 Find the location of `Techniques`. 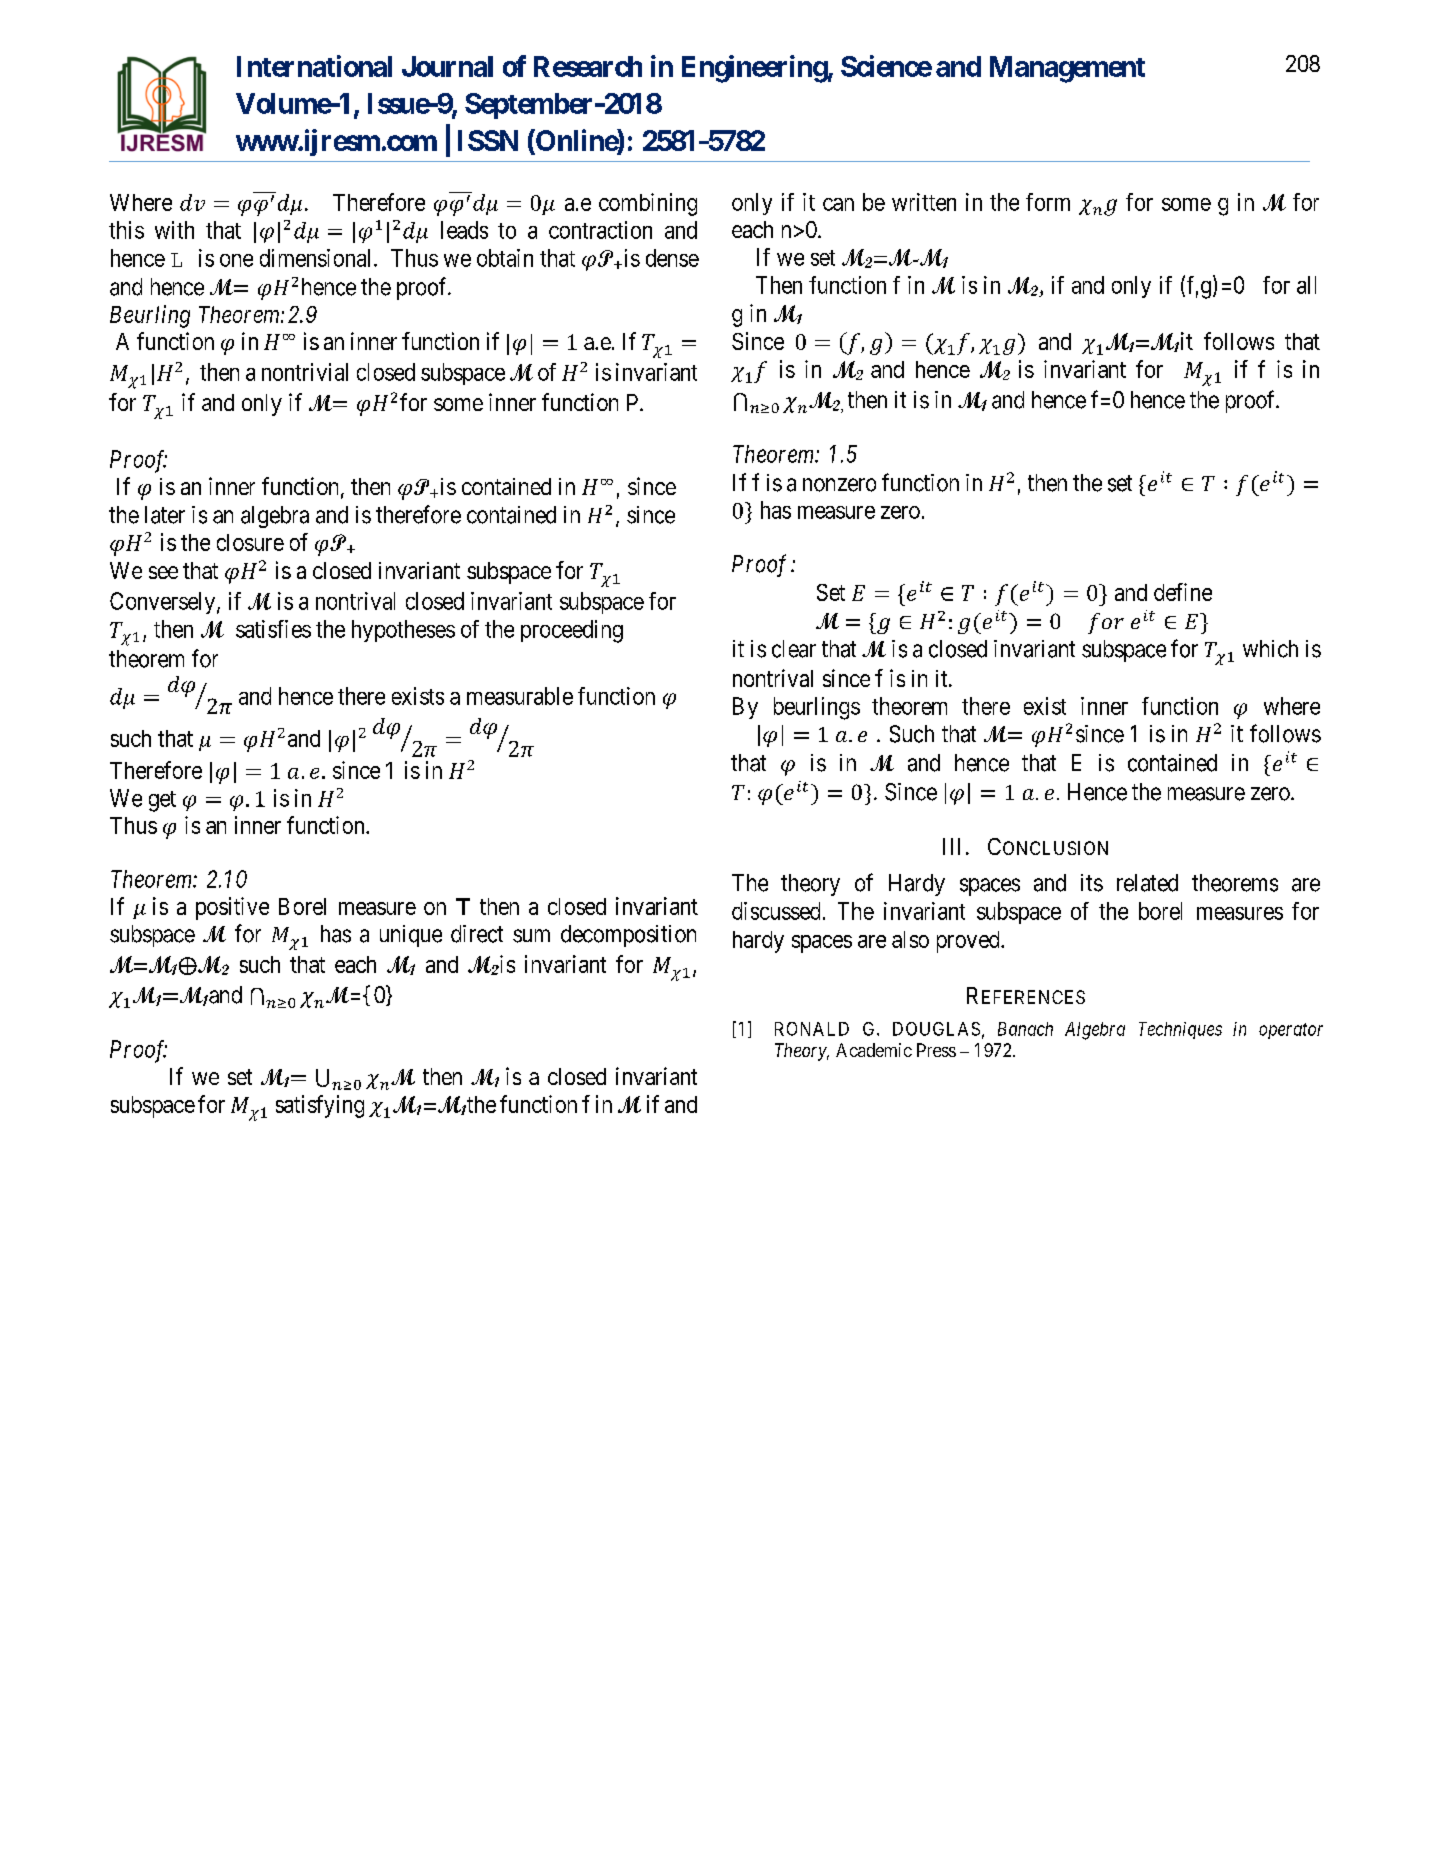

Techniques is located at coordinates (1180, 1030).
